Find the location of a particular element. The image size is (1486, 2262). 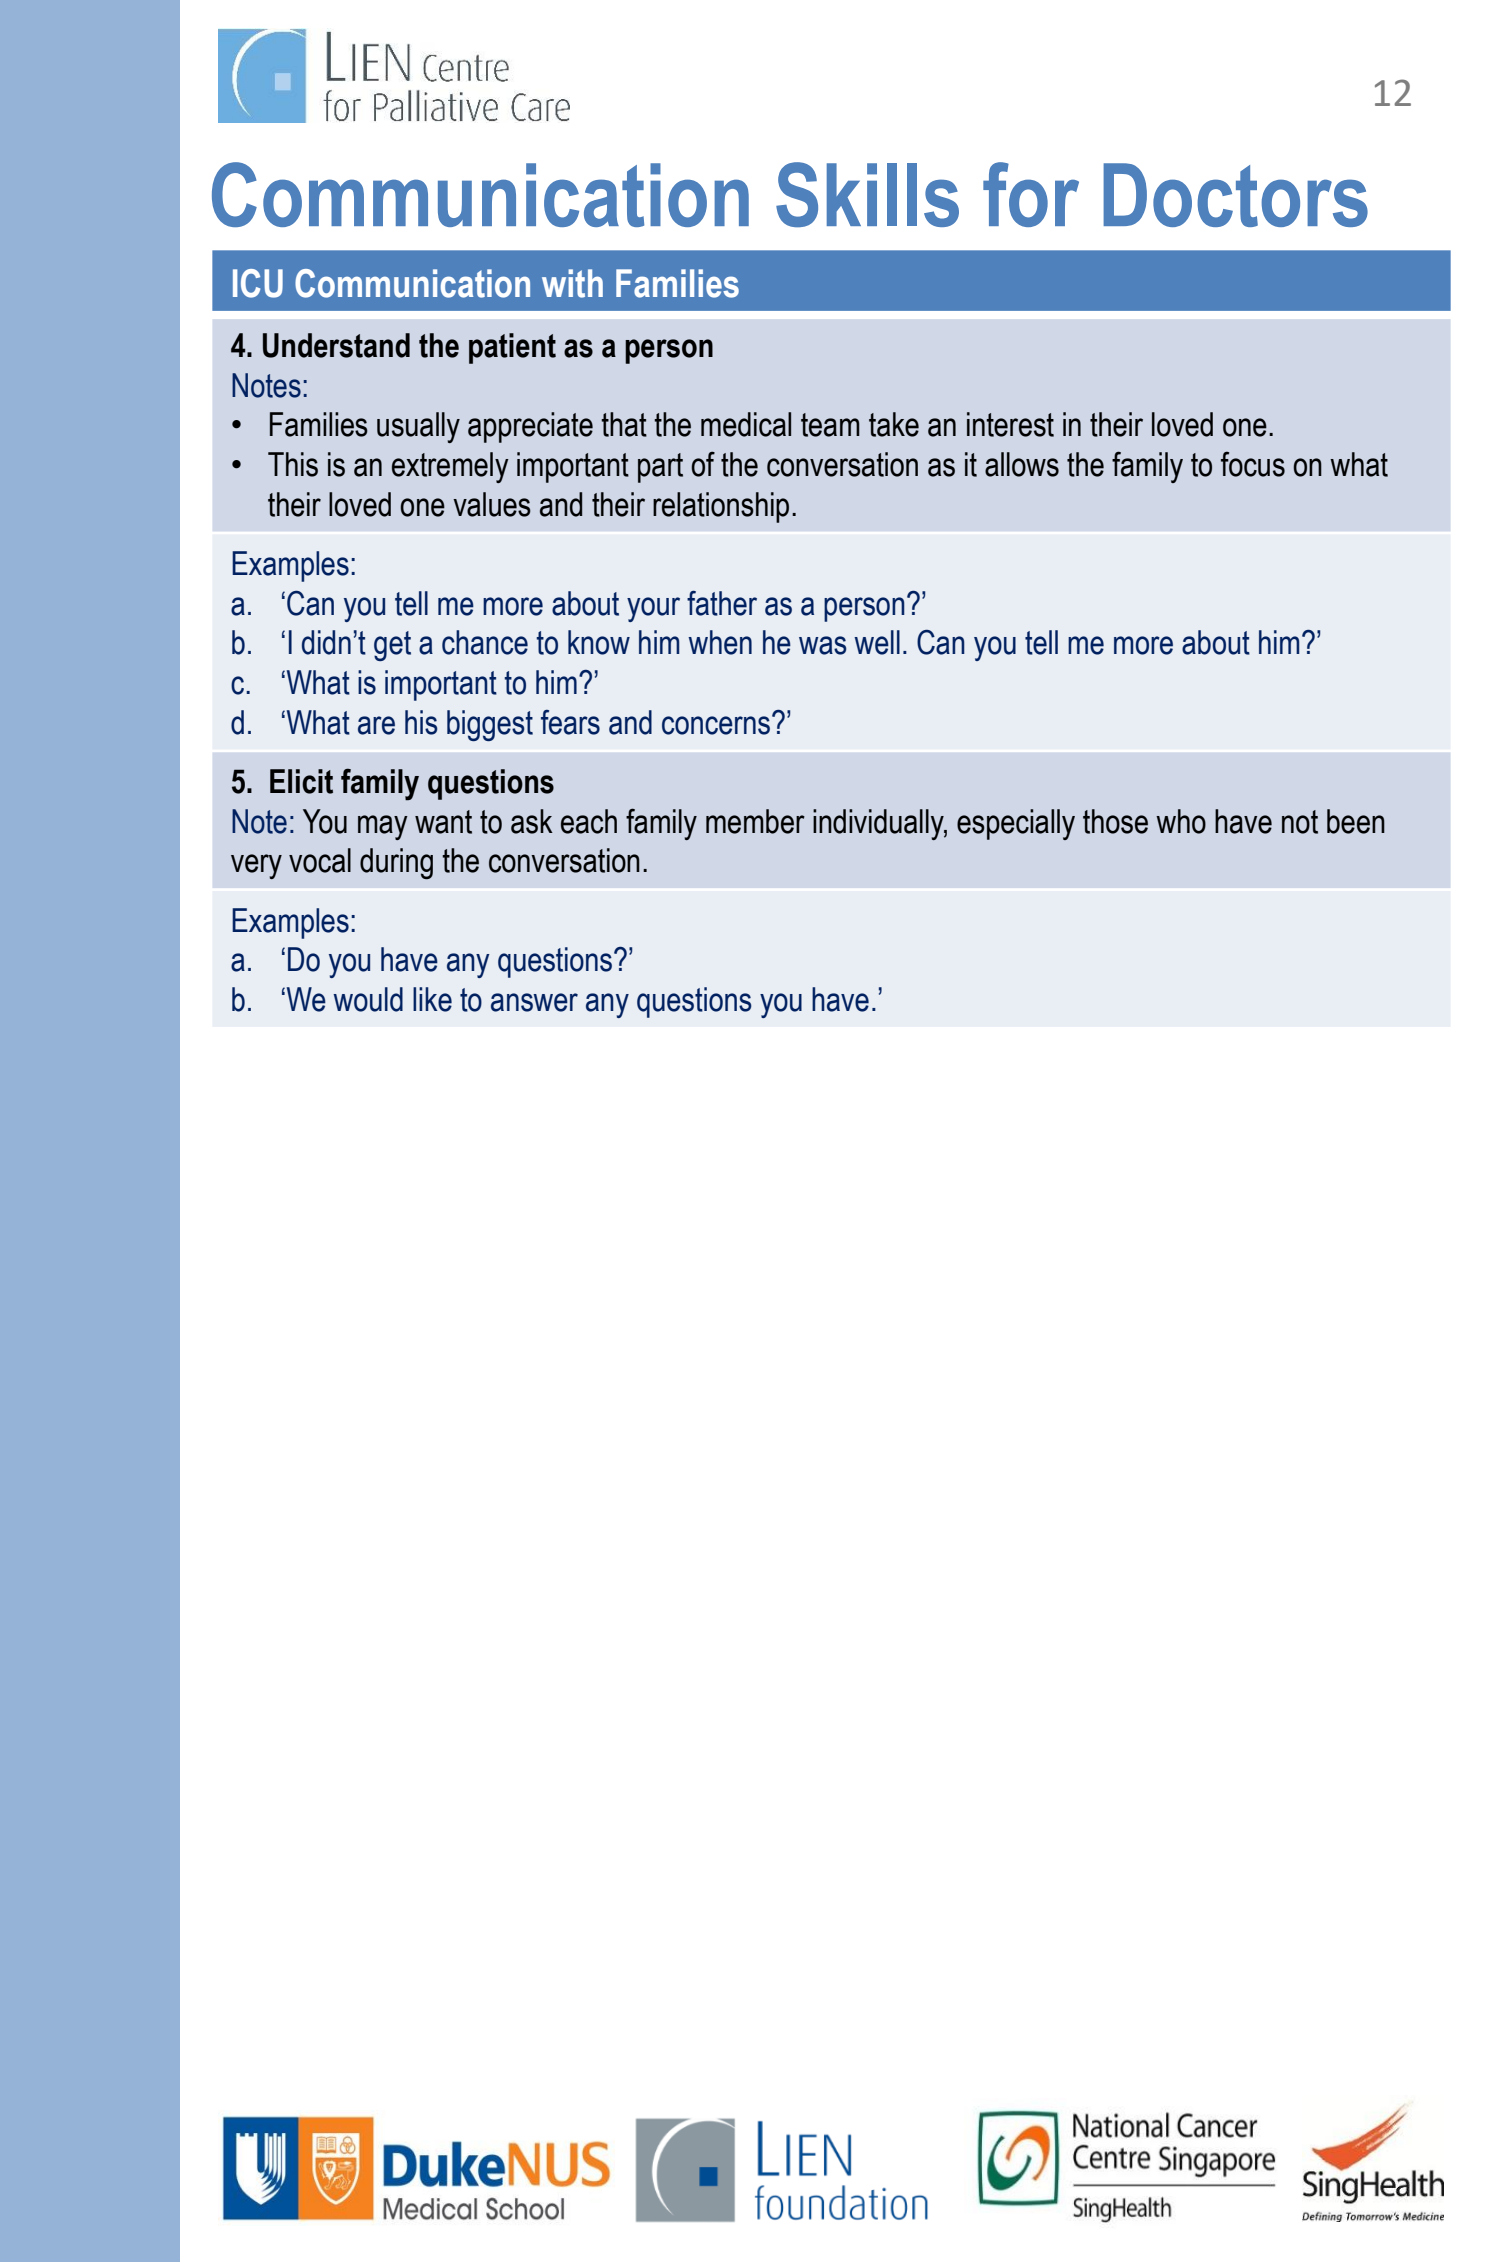

who is located at coordinates (1181, 821).
